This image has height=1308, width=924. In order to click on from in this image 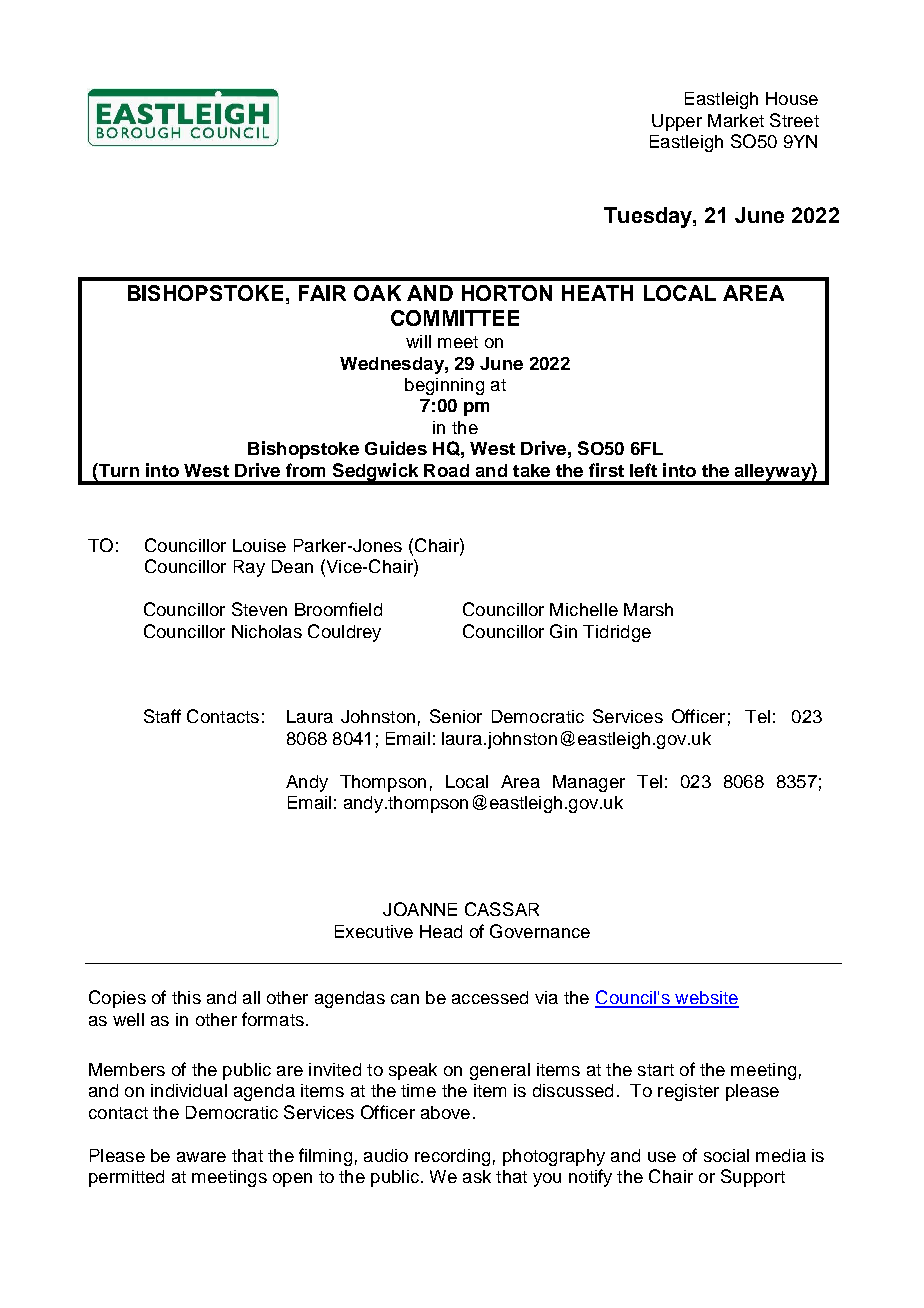, I will do `click(305, 470)`.
